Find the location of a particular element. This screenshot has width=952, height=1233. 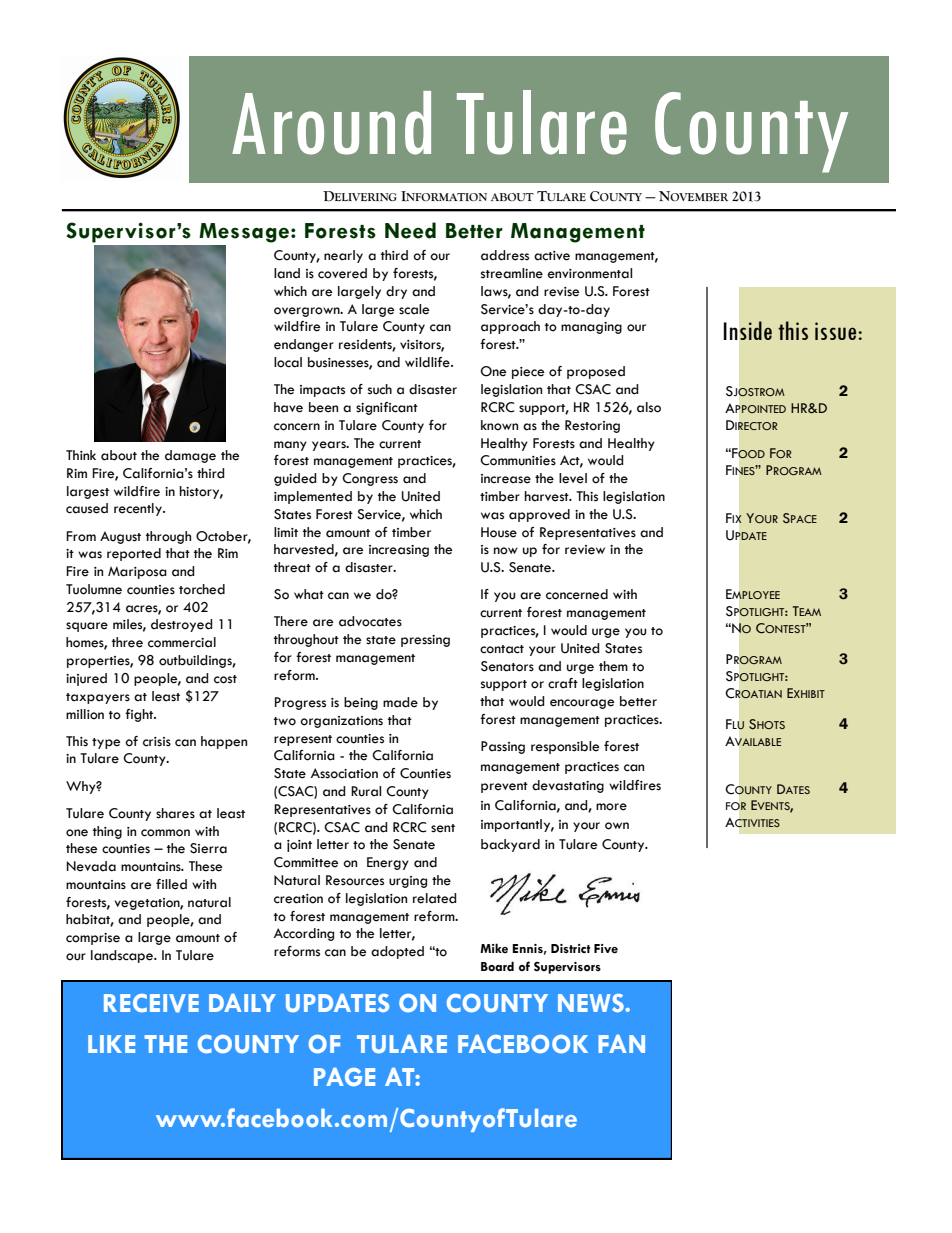

PAGE is located at coordinates (344, 1077).
